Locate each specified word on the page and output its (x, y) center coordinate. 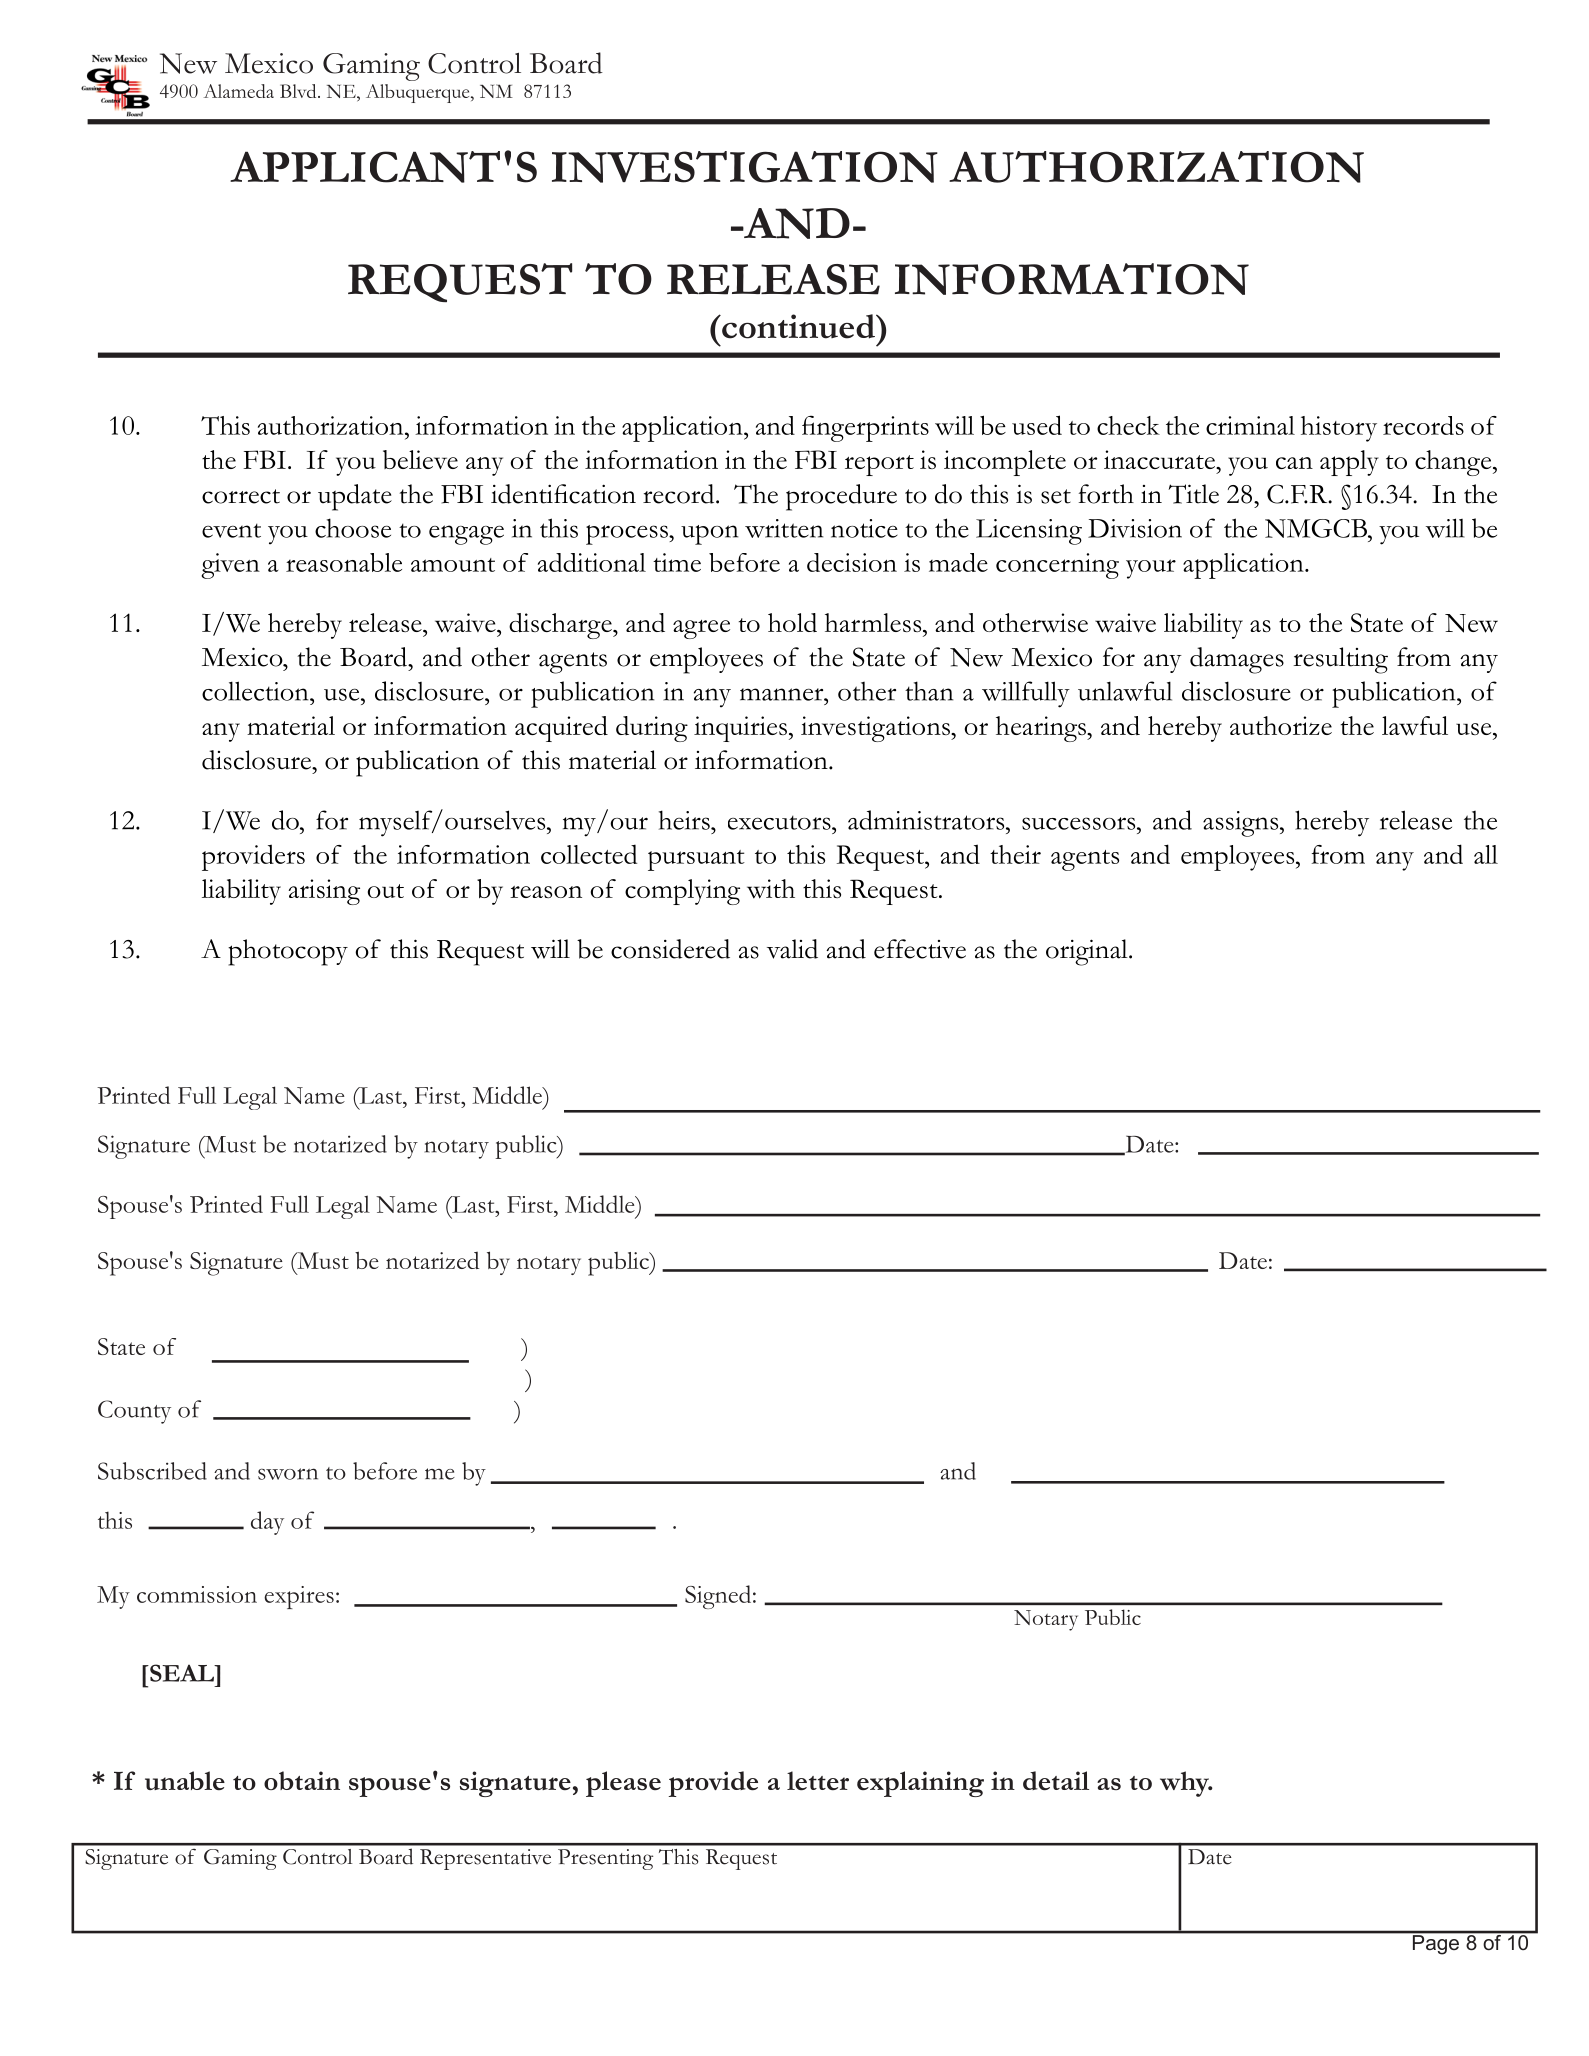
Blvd (299, 91)
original (1088, 952)
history (1339, 429)
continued (799, 326)
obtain (302, 1780)
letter (818, 1780)
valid (792, 949)
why (1185, 1784)
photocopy (288, 952)
